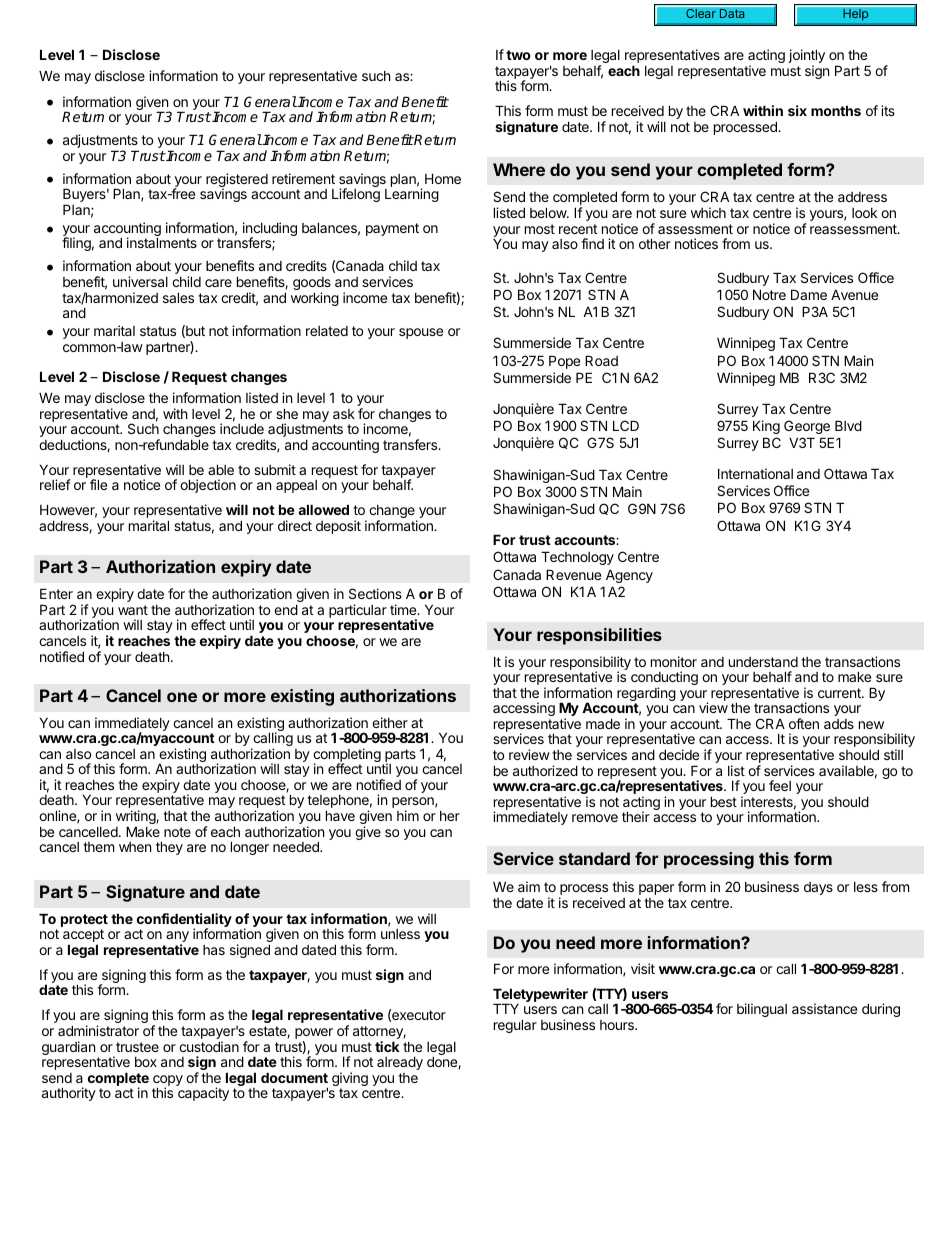  Describe the element at coordinates (237, 181) in the page. I see `registered` at that location.
